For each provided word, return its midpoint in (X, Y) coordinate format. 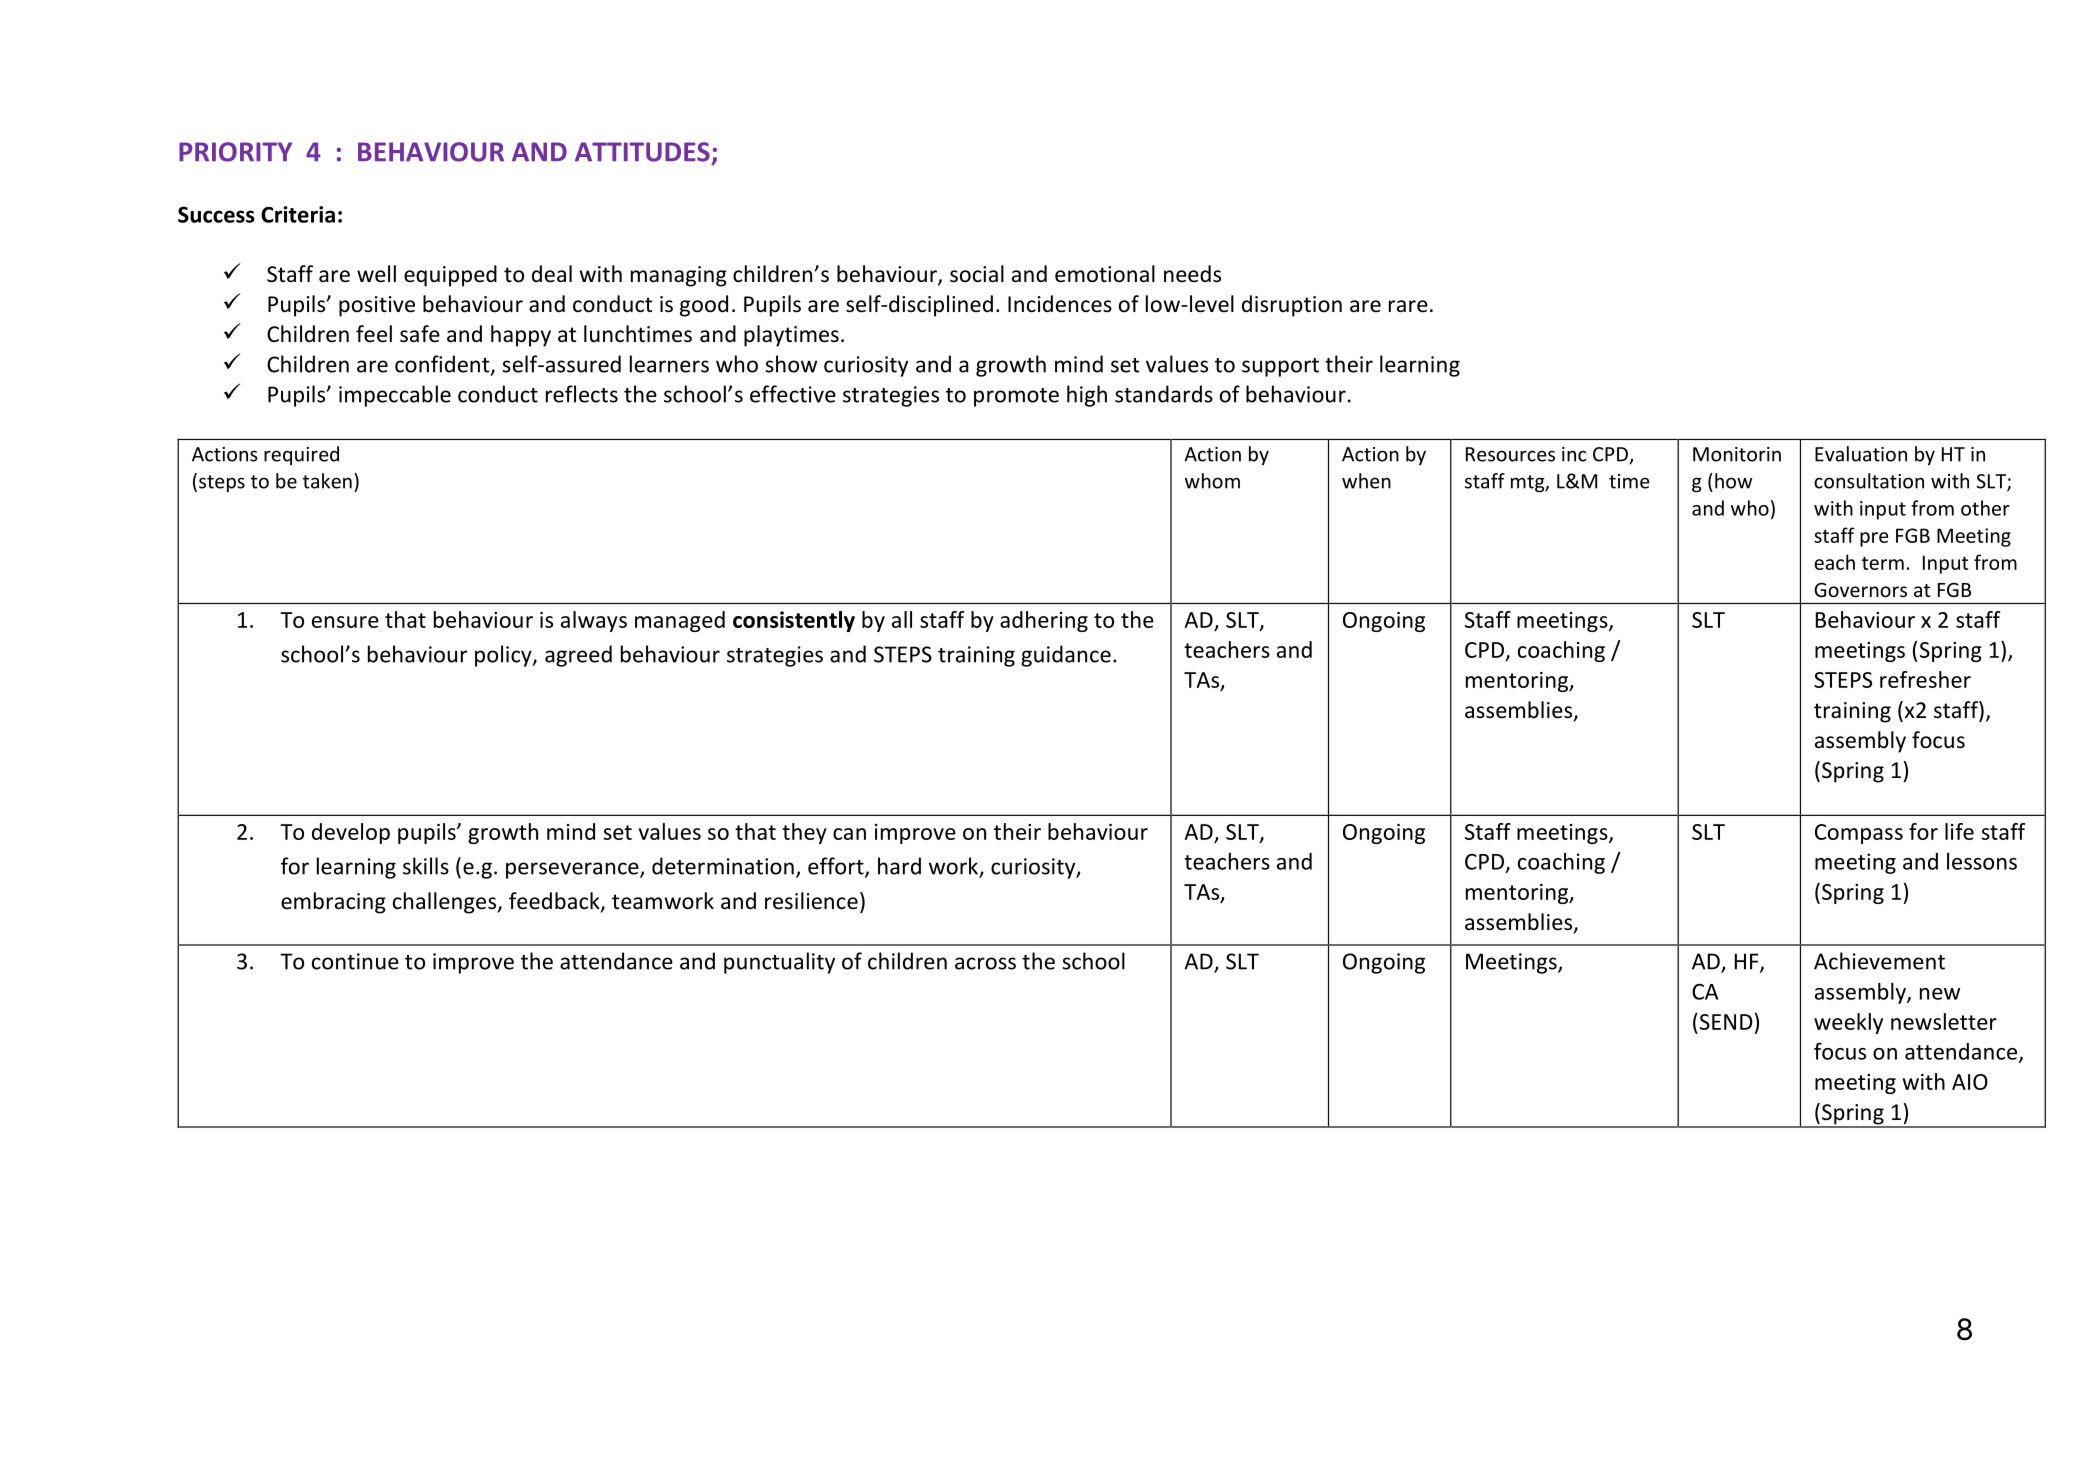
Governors (1860, 590)
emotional (1105, 274)
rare (1408, 306)
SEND (1725, 1021)
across (985, 963)
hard (899, 866)
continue (355, 961)
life (1959, 831)
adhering (1044, 621)
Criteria (298, 214)
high (1087, 396)
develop (351, 833)
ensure (345, 622)
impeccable (395, 396)
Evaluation (1861, 454)
